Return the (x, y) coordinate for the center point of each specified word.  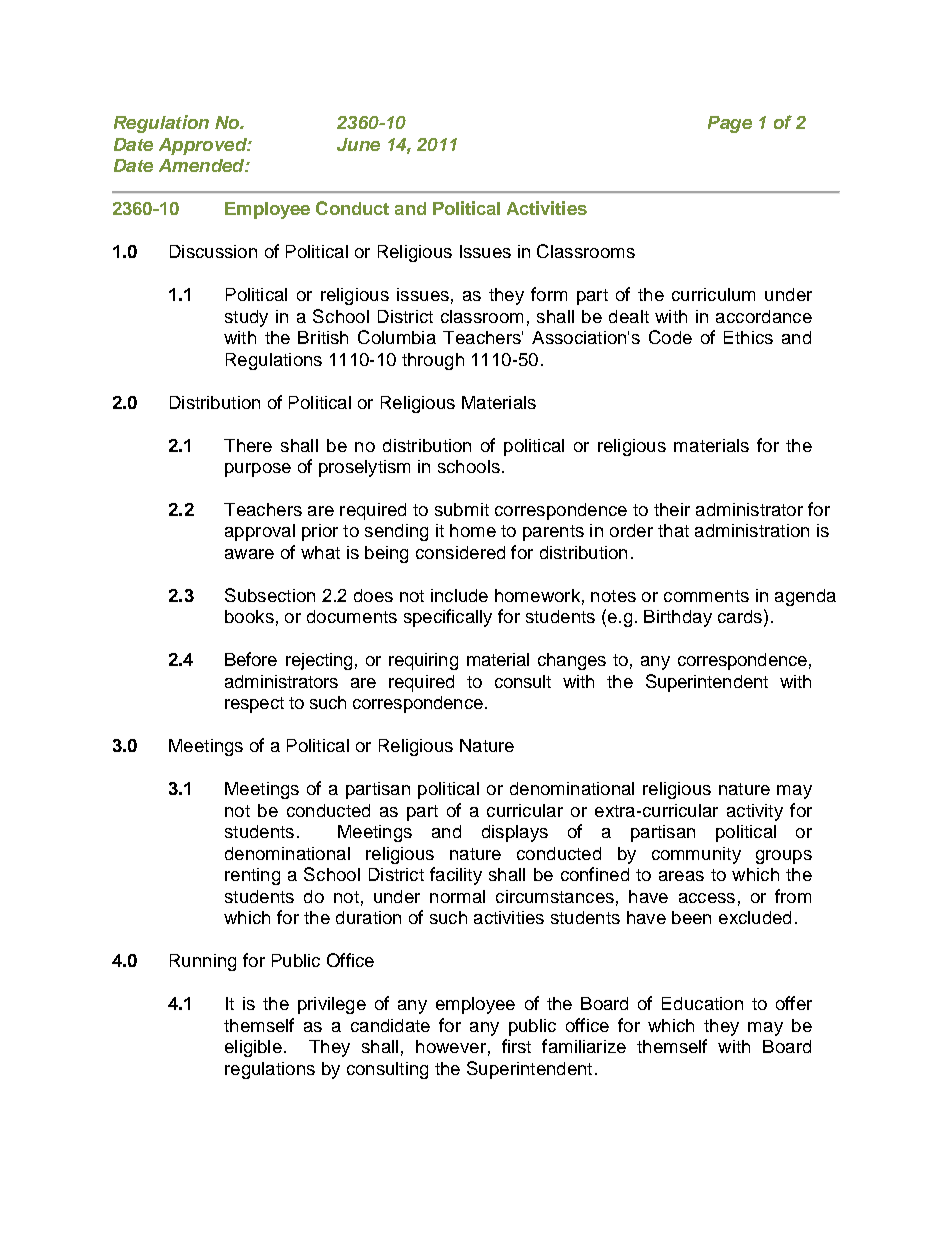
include (459, 595)
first (516, 1046)
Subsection (270, 595)
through (433, 361)
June (358, 144)
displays (515, 833)
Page (730, 124)
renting (252, 876)
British (323, 337)
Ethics (748, 337)
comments (706, 596)
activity (755, 812)
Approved (204, 146)
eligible (253, 1048)
